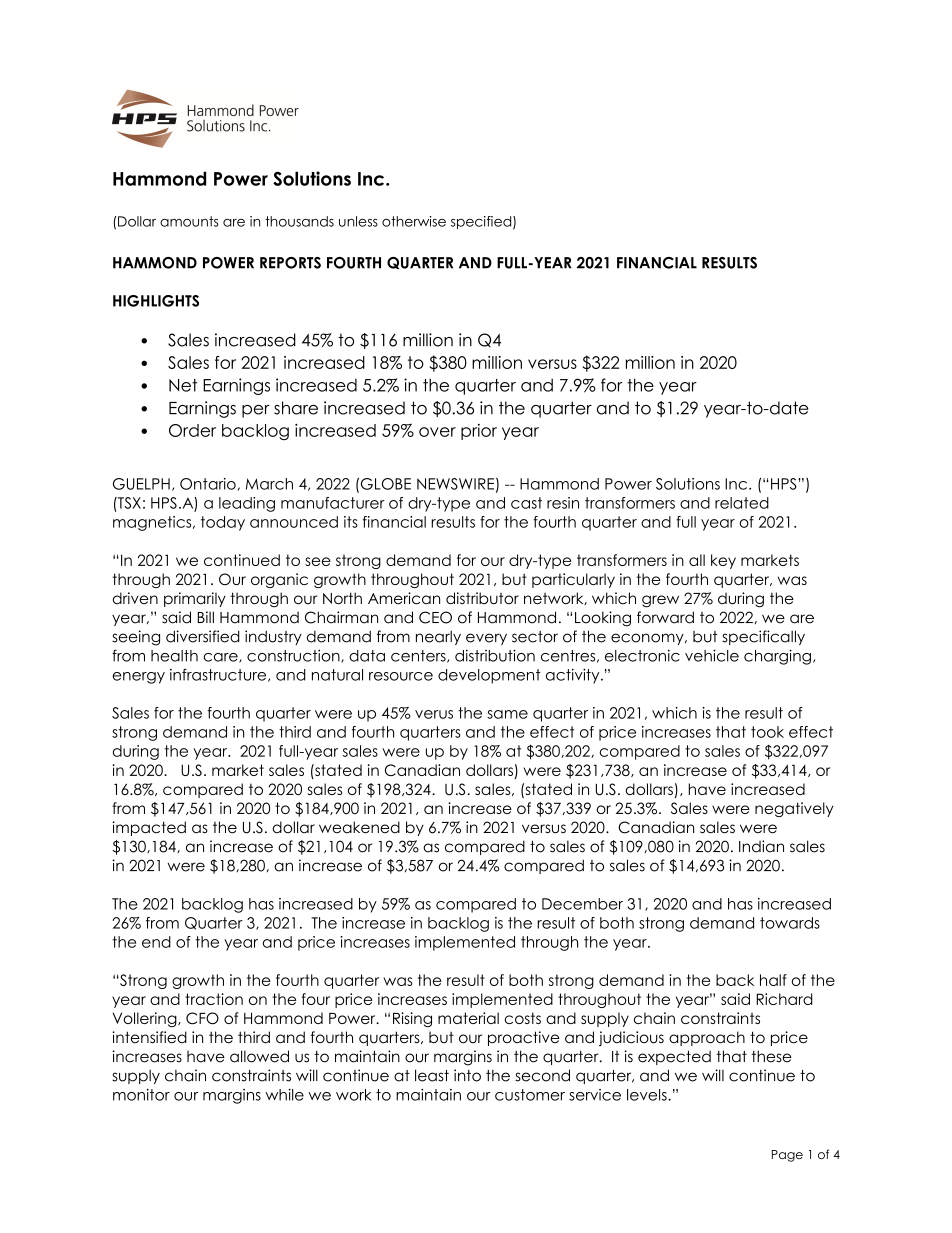 Image resolution: width=952 pixels, height=1233 pixels. I want to click on amounts, so click(189, 221).
